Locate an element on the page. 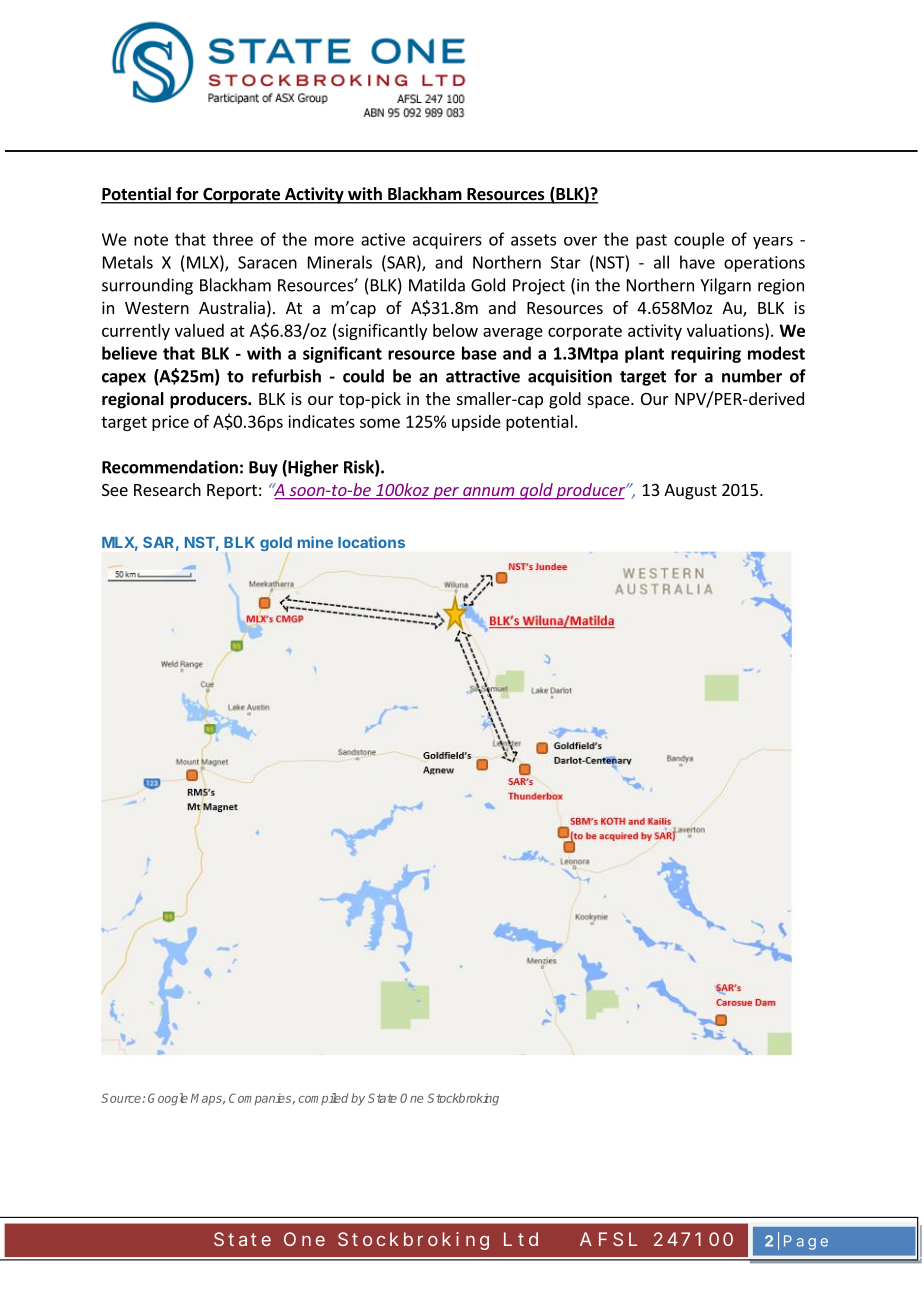  annum is located at coordinates (488, 493).
